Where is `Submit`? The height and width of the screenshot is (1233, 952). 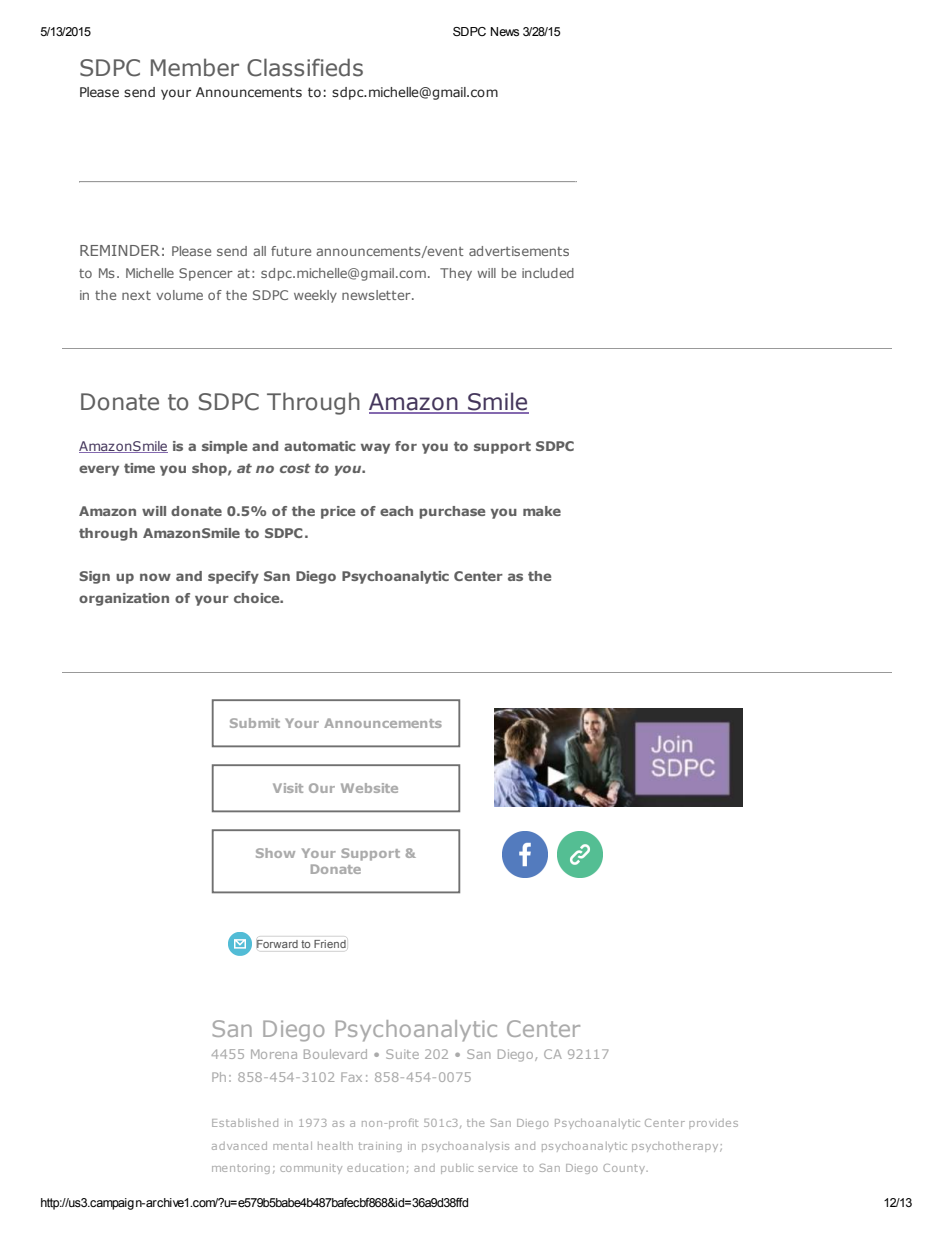
Submit is located at coordinates (255, 723).
